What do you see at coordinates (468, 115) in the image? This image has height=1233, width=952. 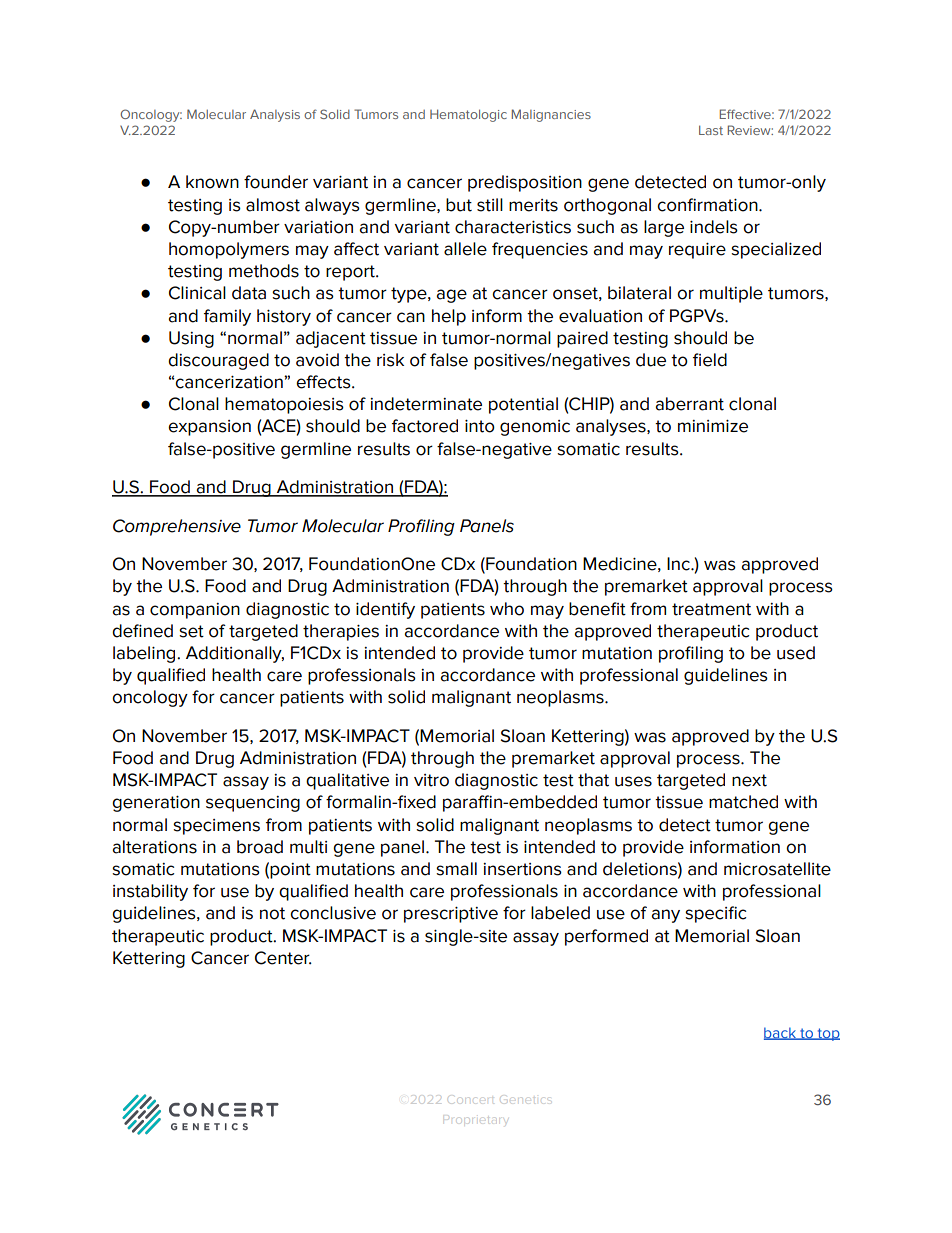 I see `Hematologic` at bounding box center [468, 115].
